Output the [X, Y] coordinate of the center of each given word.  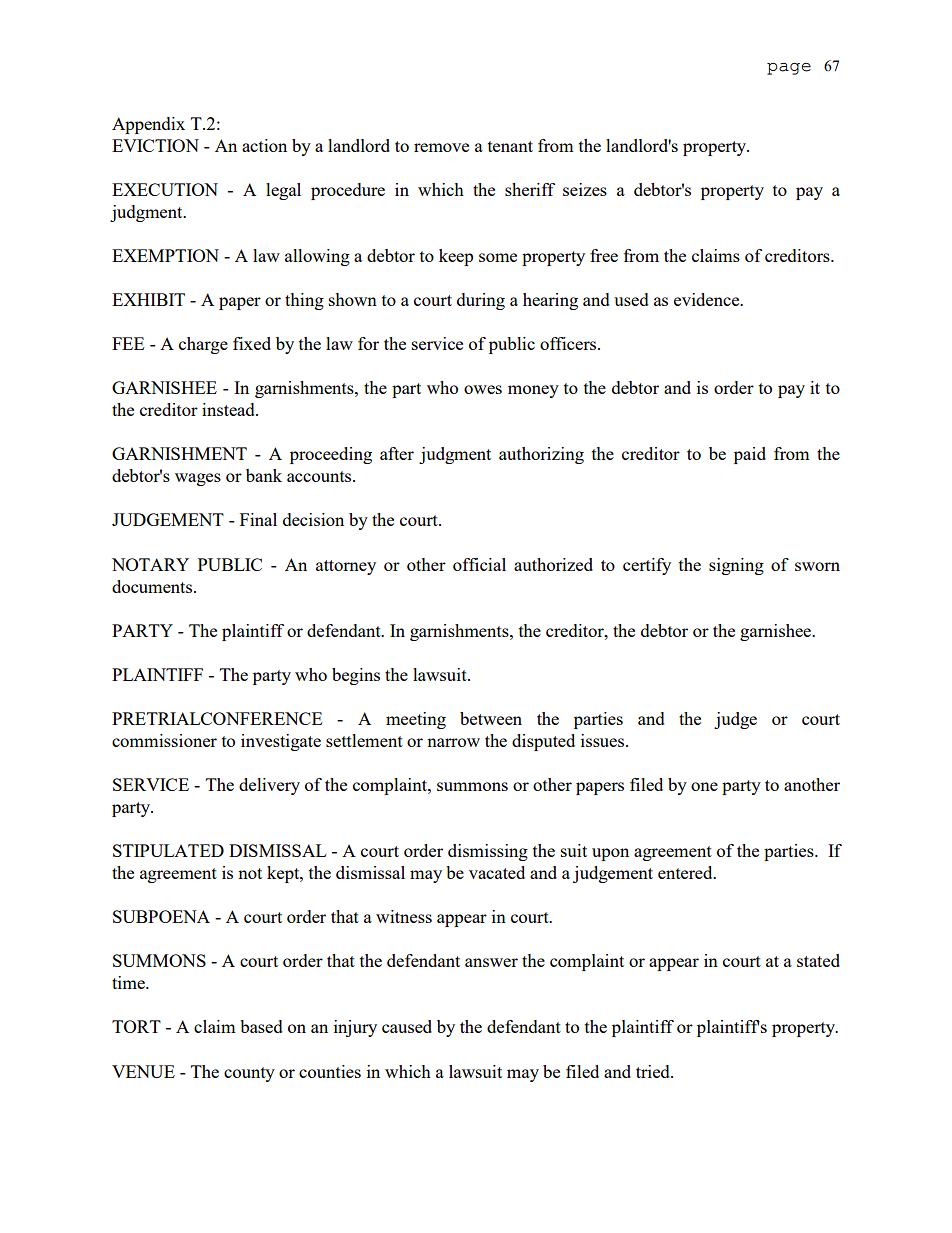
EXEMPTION [165, 255]
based [261, 1026]
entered [686, 872]
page [789, 69]
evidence [708, 299]
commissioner [164, 740]
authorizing [541, 455]
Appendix [148, 125]
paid [750, 455]
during [481, 301]
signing [736, 566]
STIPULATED [168, 850]
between [491, 718]
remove [441, 147]
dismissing [488, 852]
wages [198, 479]
